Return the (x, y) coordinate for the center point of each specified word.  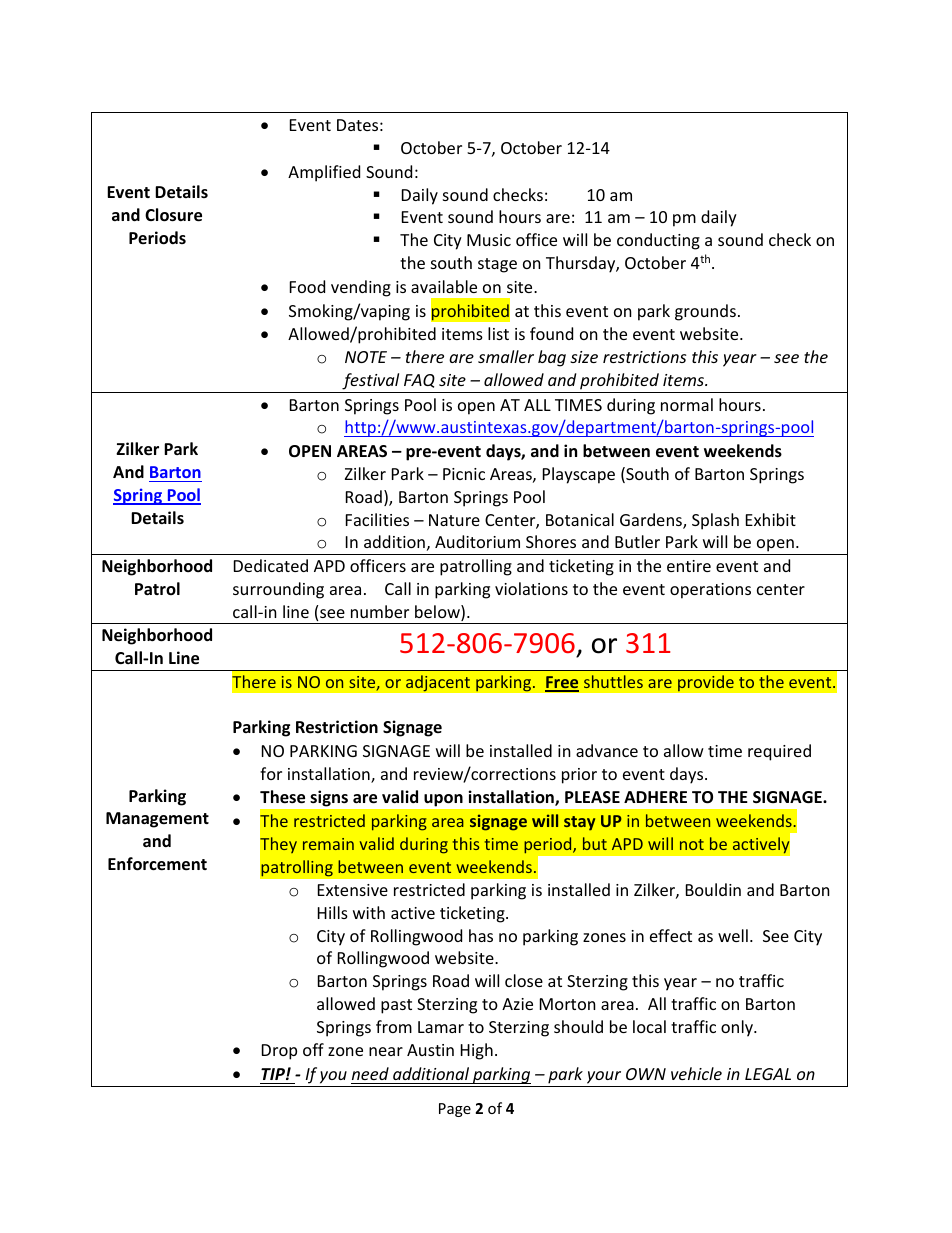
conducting (658, 241)
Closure (173, 215)
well (733, 935)
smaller (506, 356)
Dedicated (271, 565)
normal (687, 404)
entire (689, 566)
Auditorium (477, 541)
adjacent (438, 683)
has (481, 935)
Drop (279, 1052)
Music (489, 240)
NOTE (366, 357)
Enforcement (157, 864)
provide (706, 683)
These (282, 797)
